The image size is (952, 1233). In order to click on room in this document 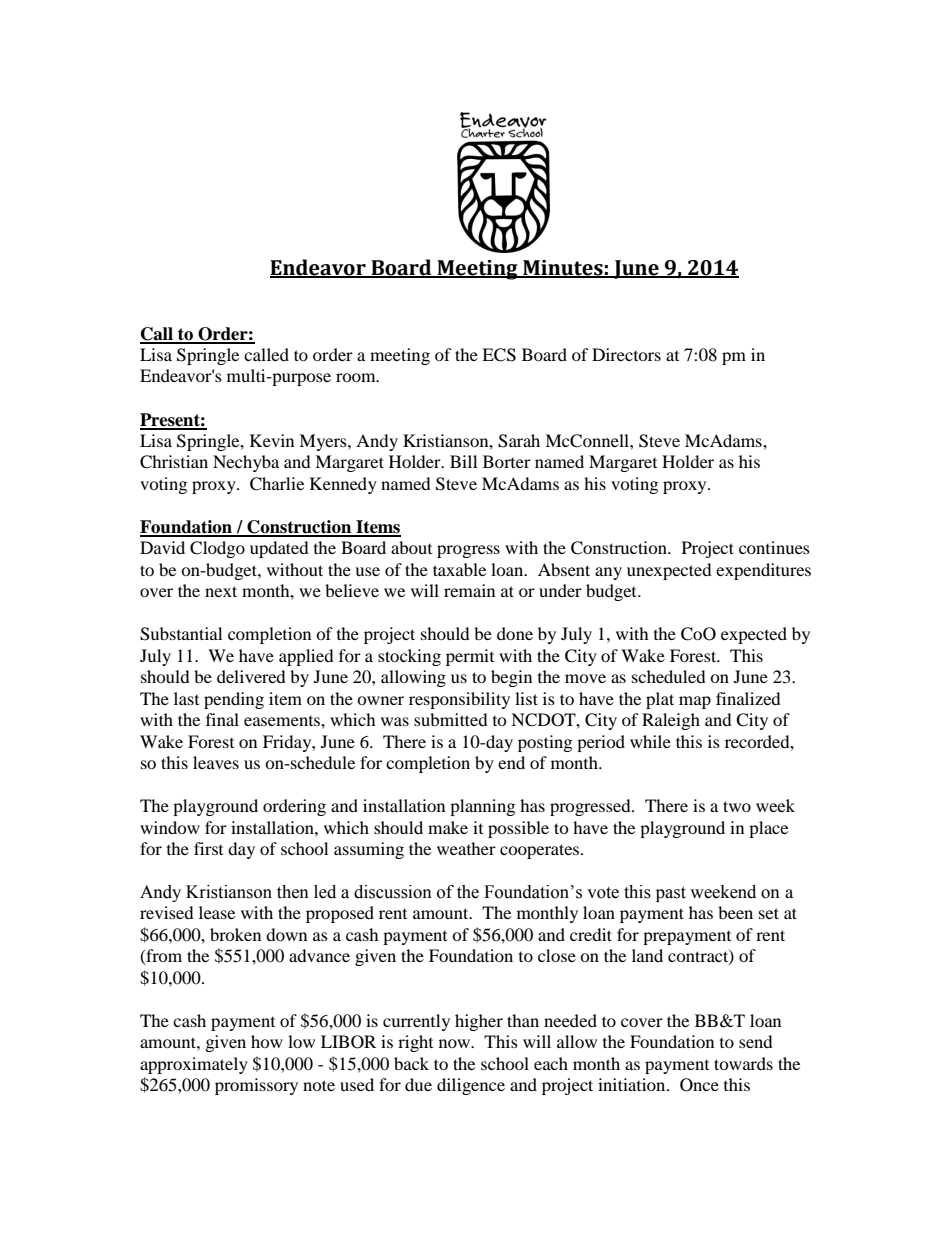, I will do `click(357, 377)`.
